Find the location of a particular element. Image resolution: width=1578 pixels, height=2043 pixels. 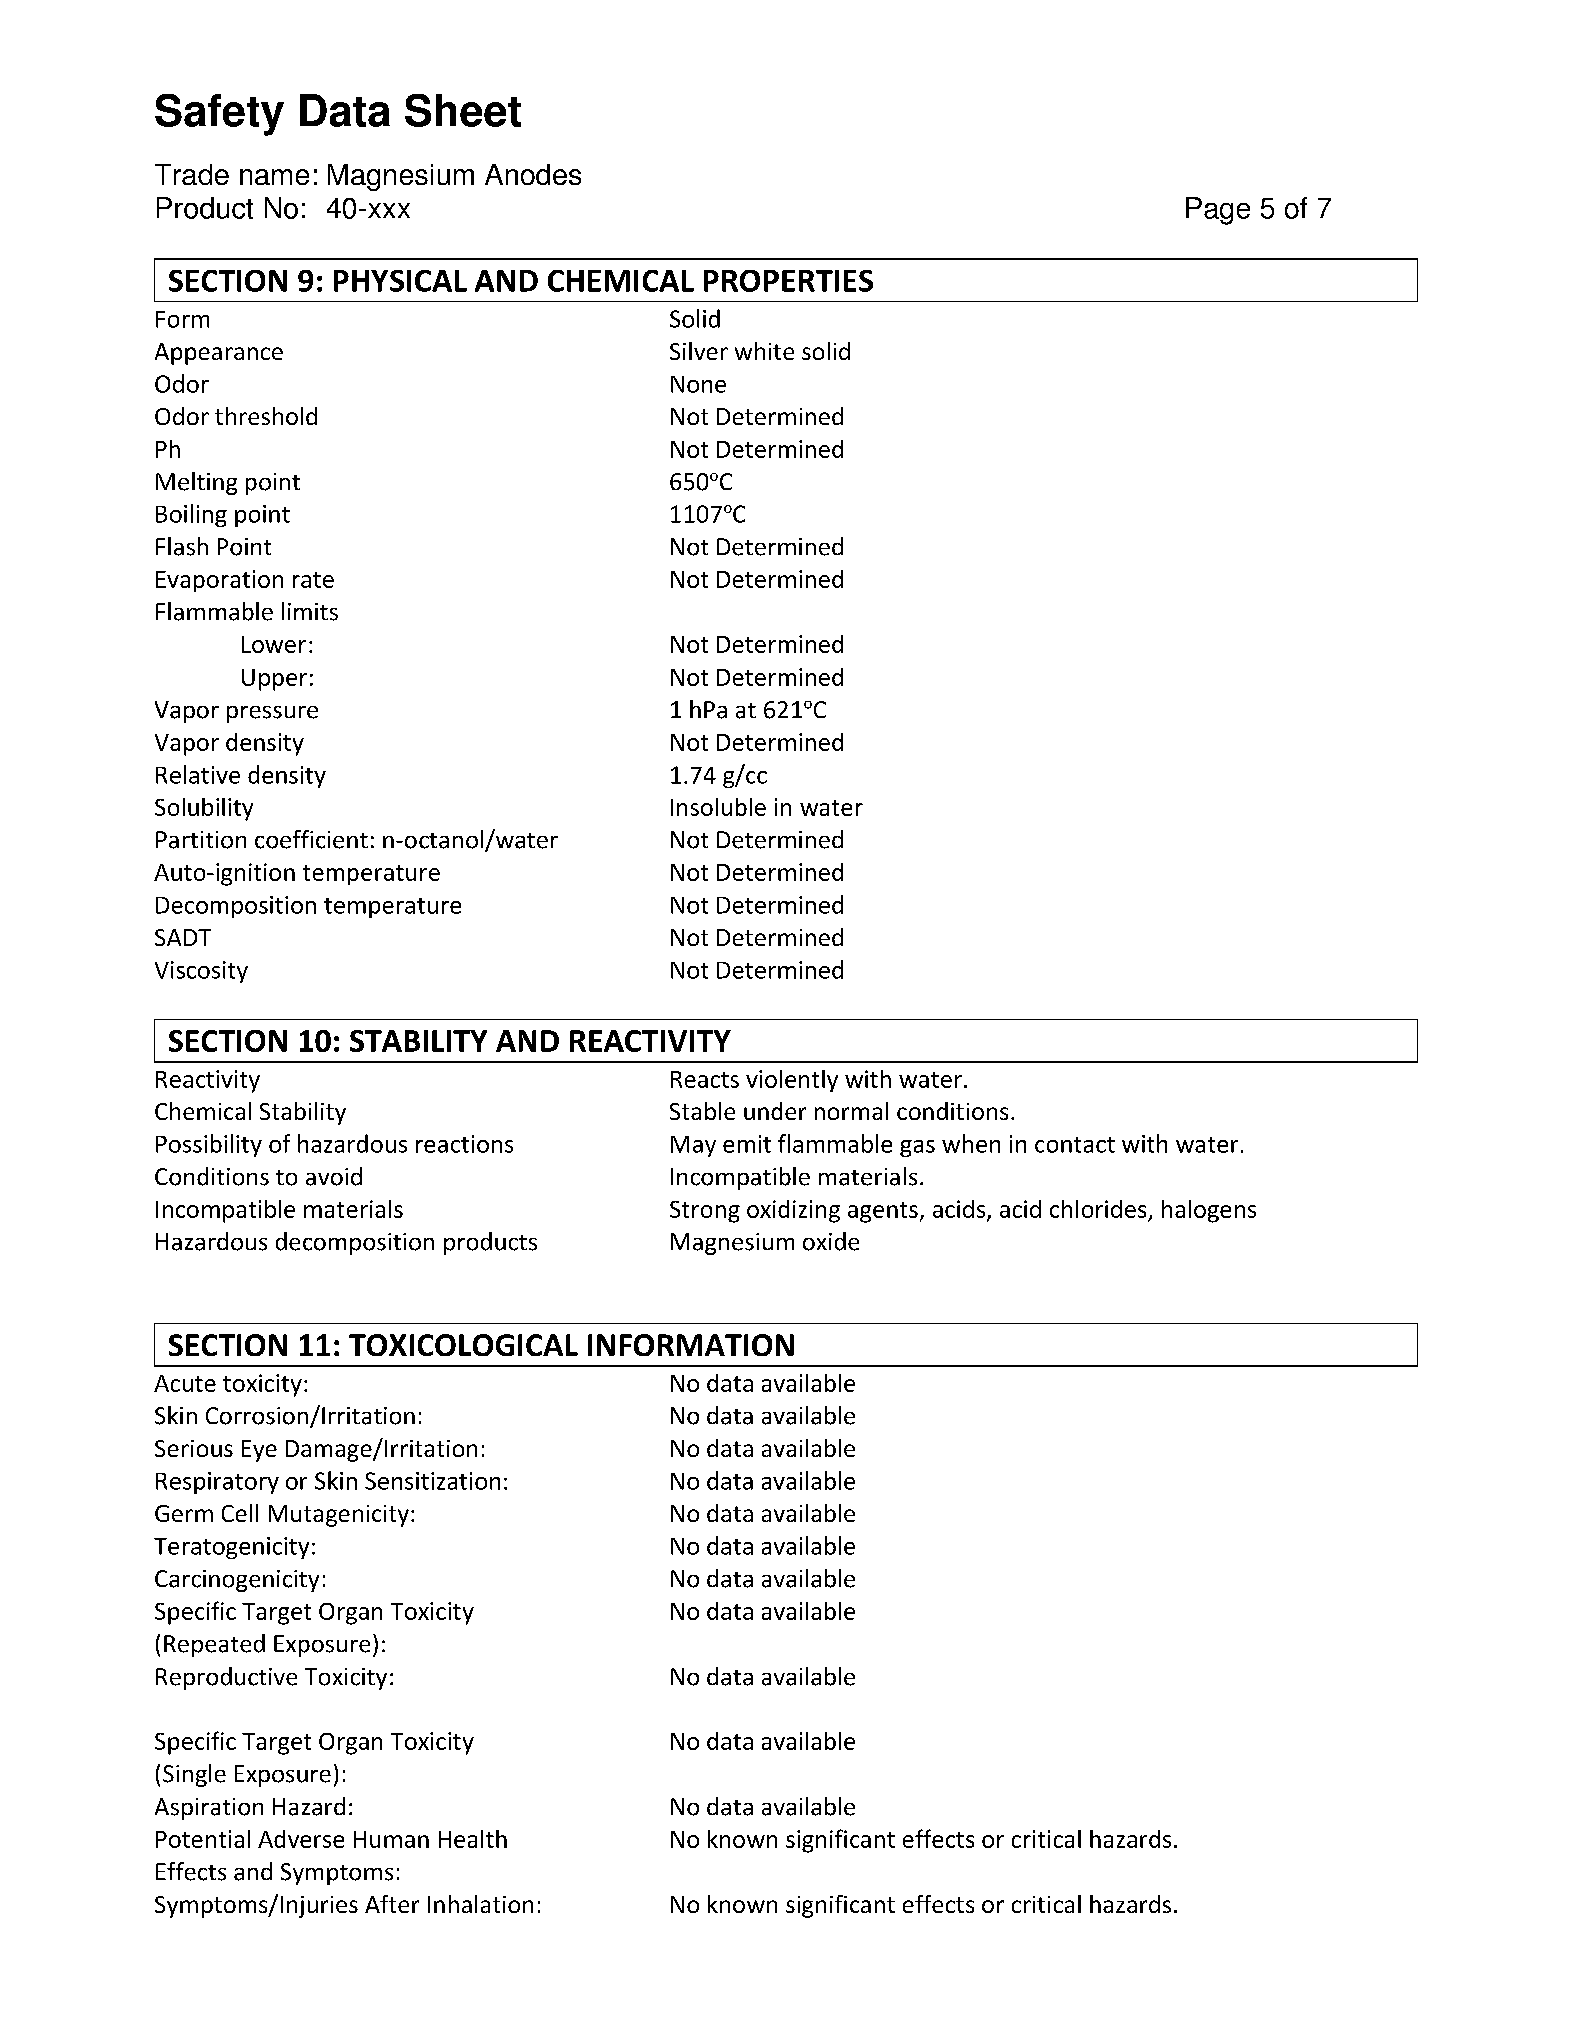

avoid is located at coordinates (334, 1176).
